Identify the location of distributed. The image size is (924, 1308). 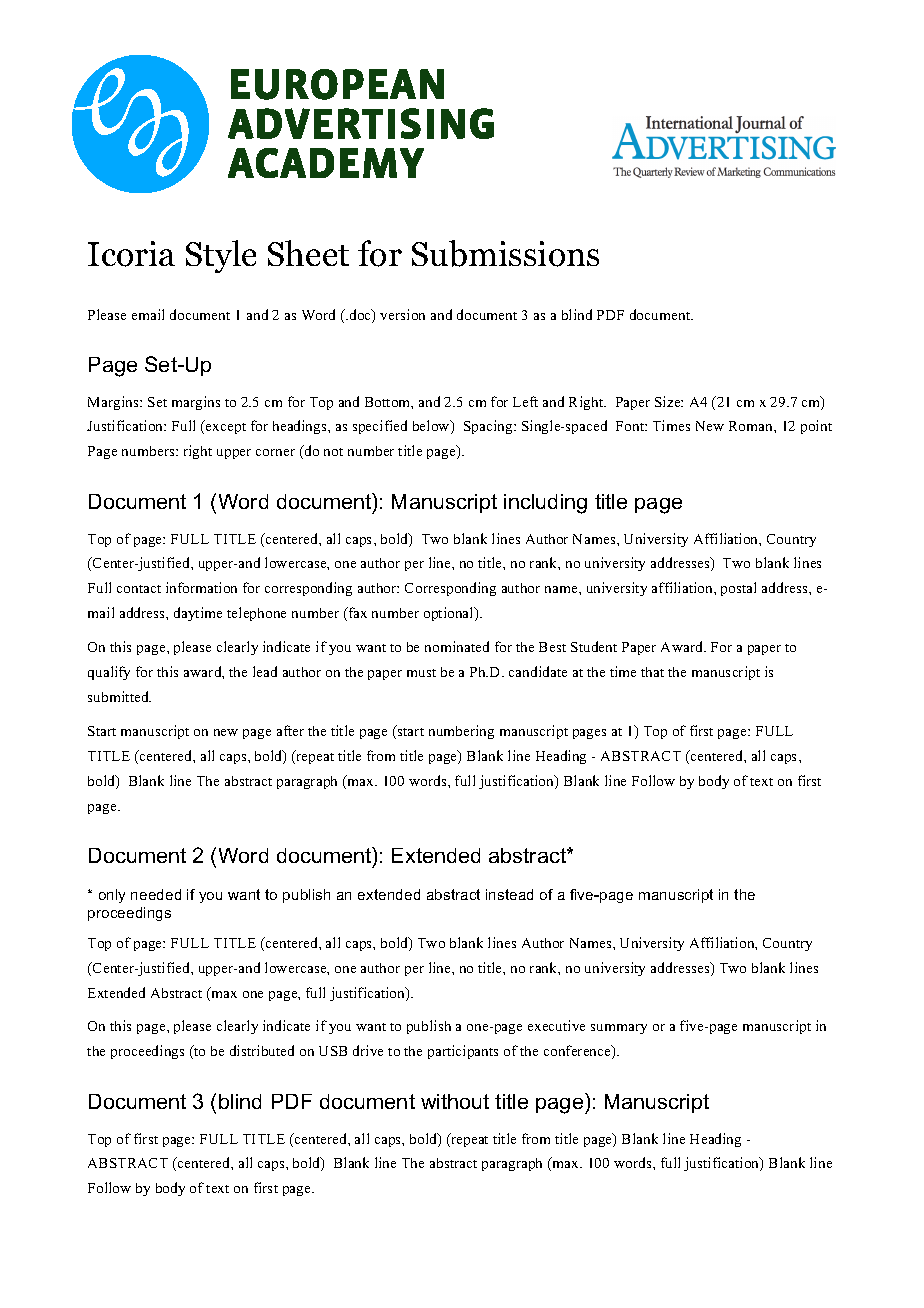
(262, 1050).
